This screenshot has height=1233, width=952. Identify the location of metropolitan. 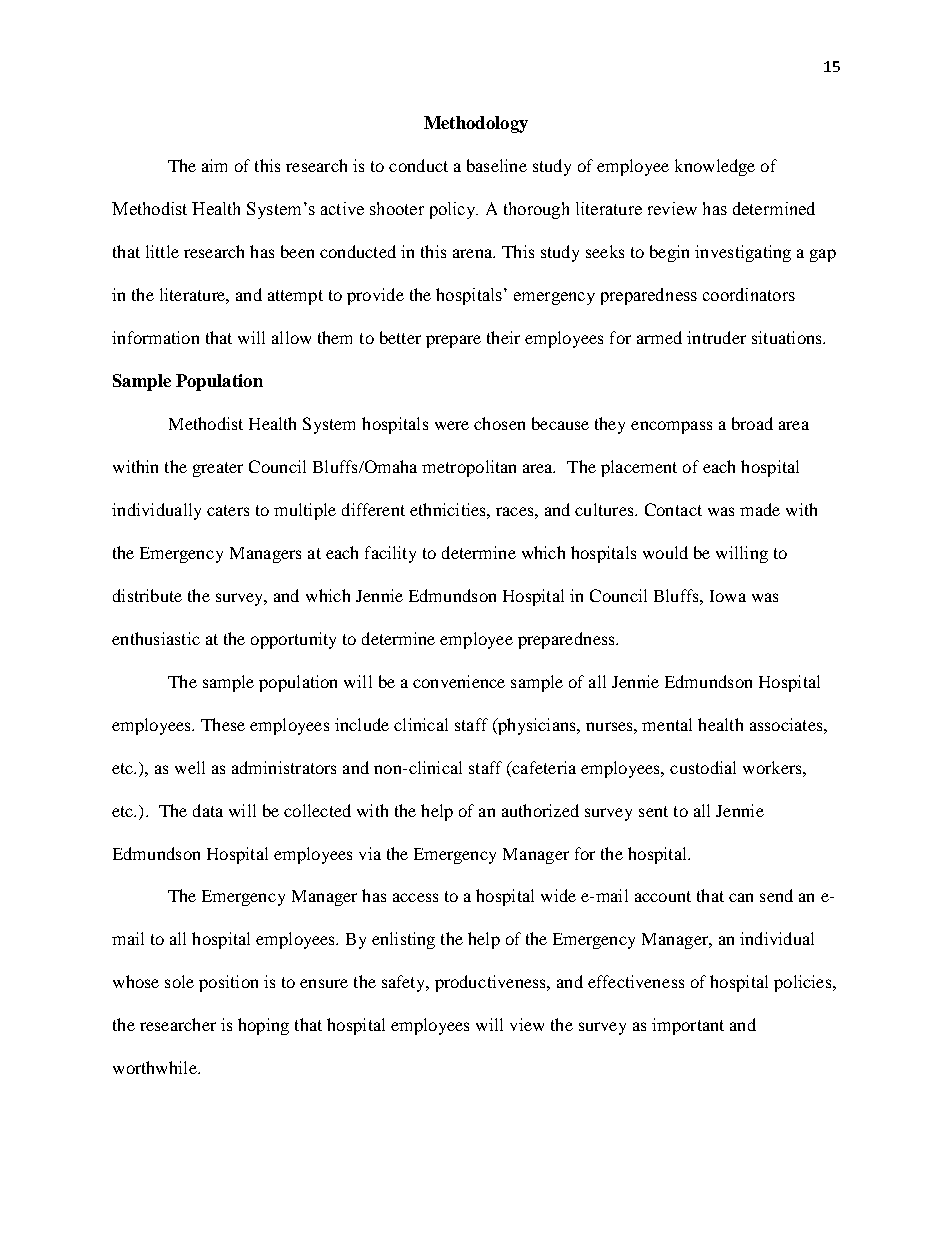
(469, 468).
